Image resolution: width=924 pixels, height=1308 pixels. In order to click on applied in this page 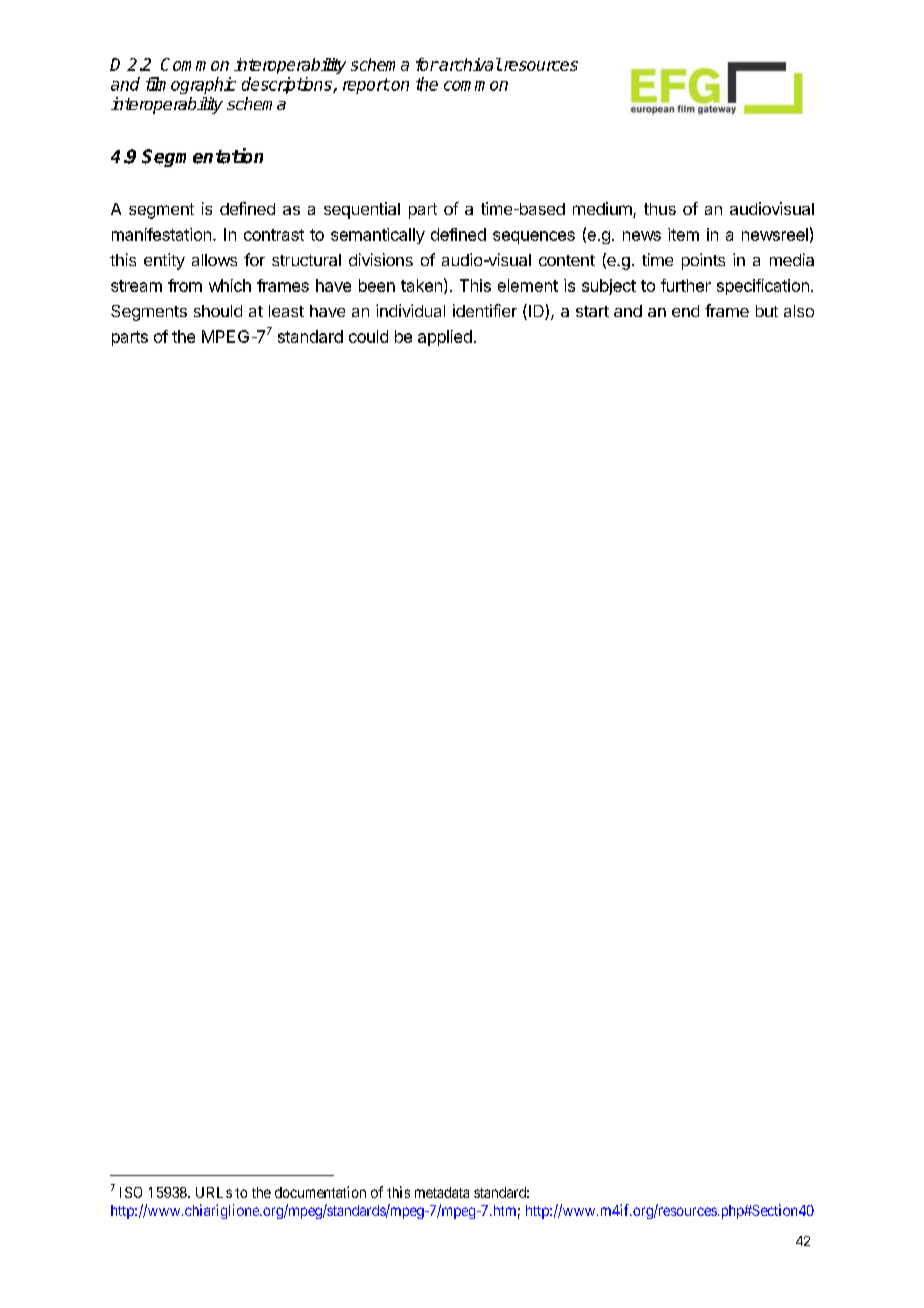, I will do `click(445, 338)`.
